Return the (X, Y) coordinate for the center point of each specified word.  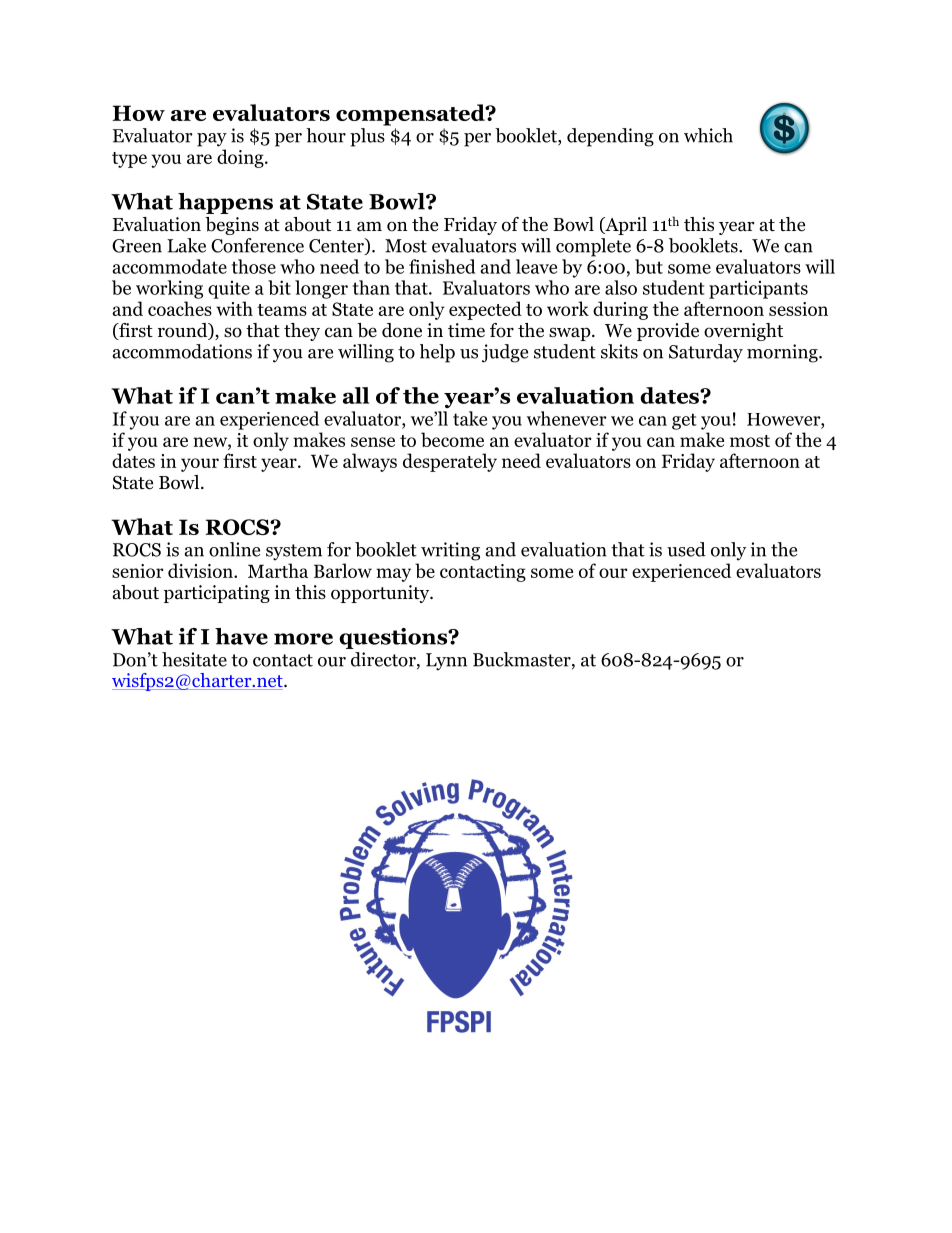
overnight (743, 332)
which (708, 135)
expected (485, 310)
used (686, 549)
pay (212, 140)
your (200, 465)
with (234, 308)
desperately (450, 462)
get (684, 421)
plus (367, 137)
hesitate (194, 659)
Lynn (446, 662)
